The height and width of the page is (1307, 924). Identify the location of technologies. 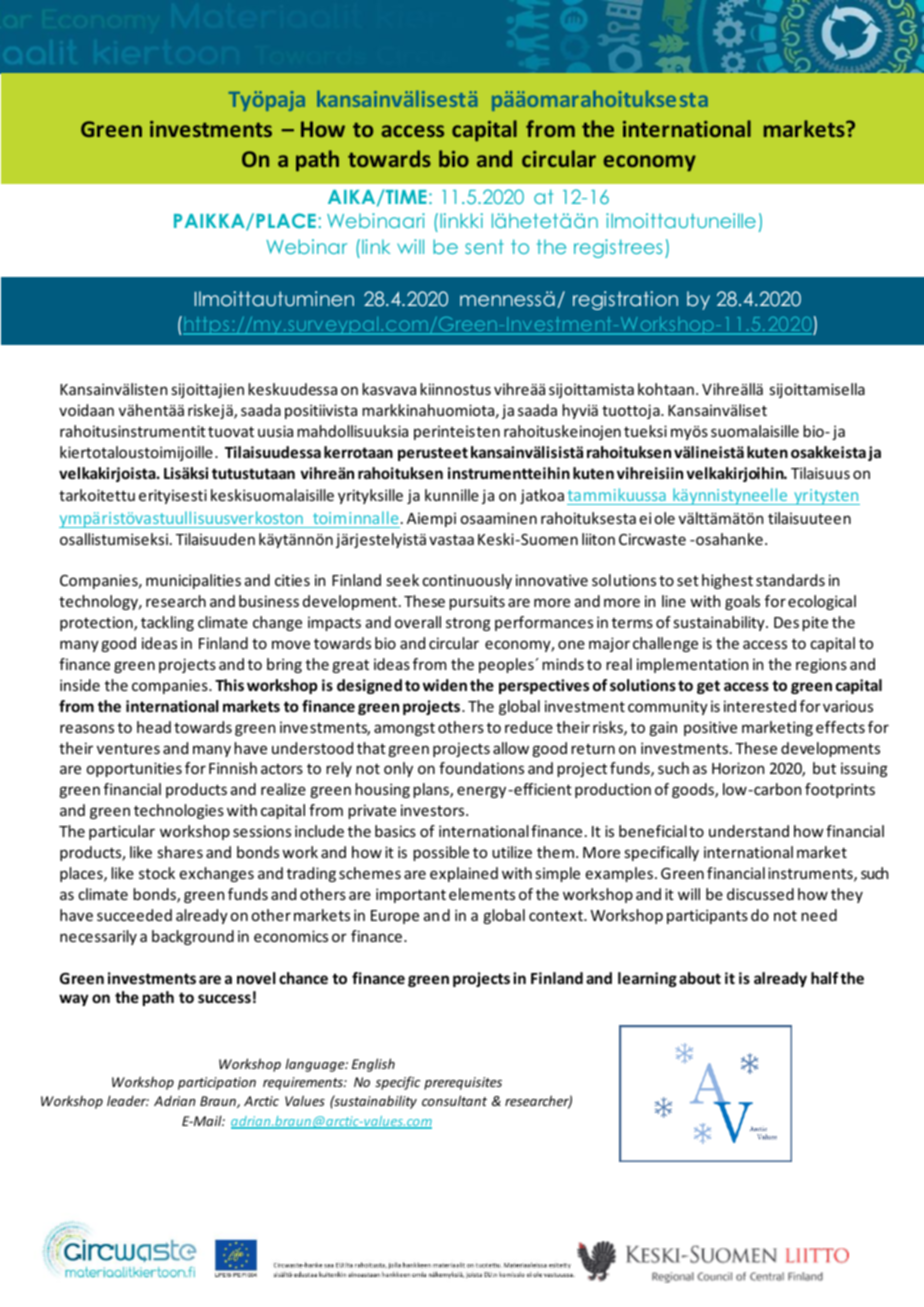
(179, 811).
